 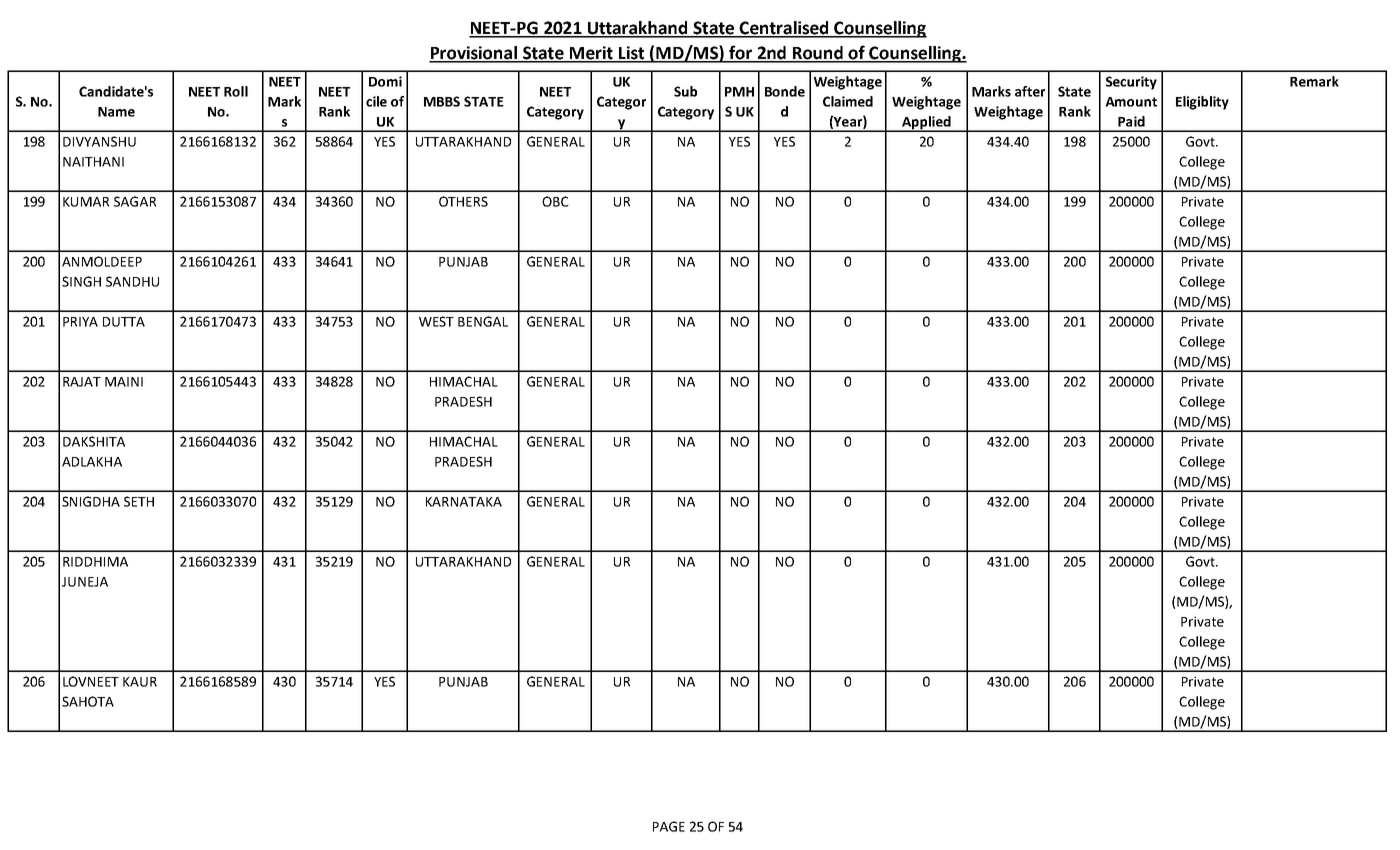 I want to click on after, so click(x=1030, y=91).
